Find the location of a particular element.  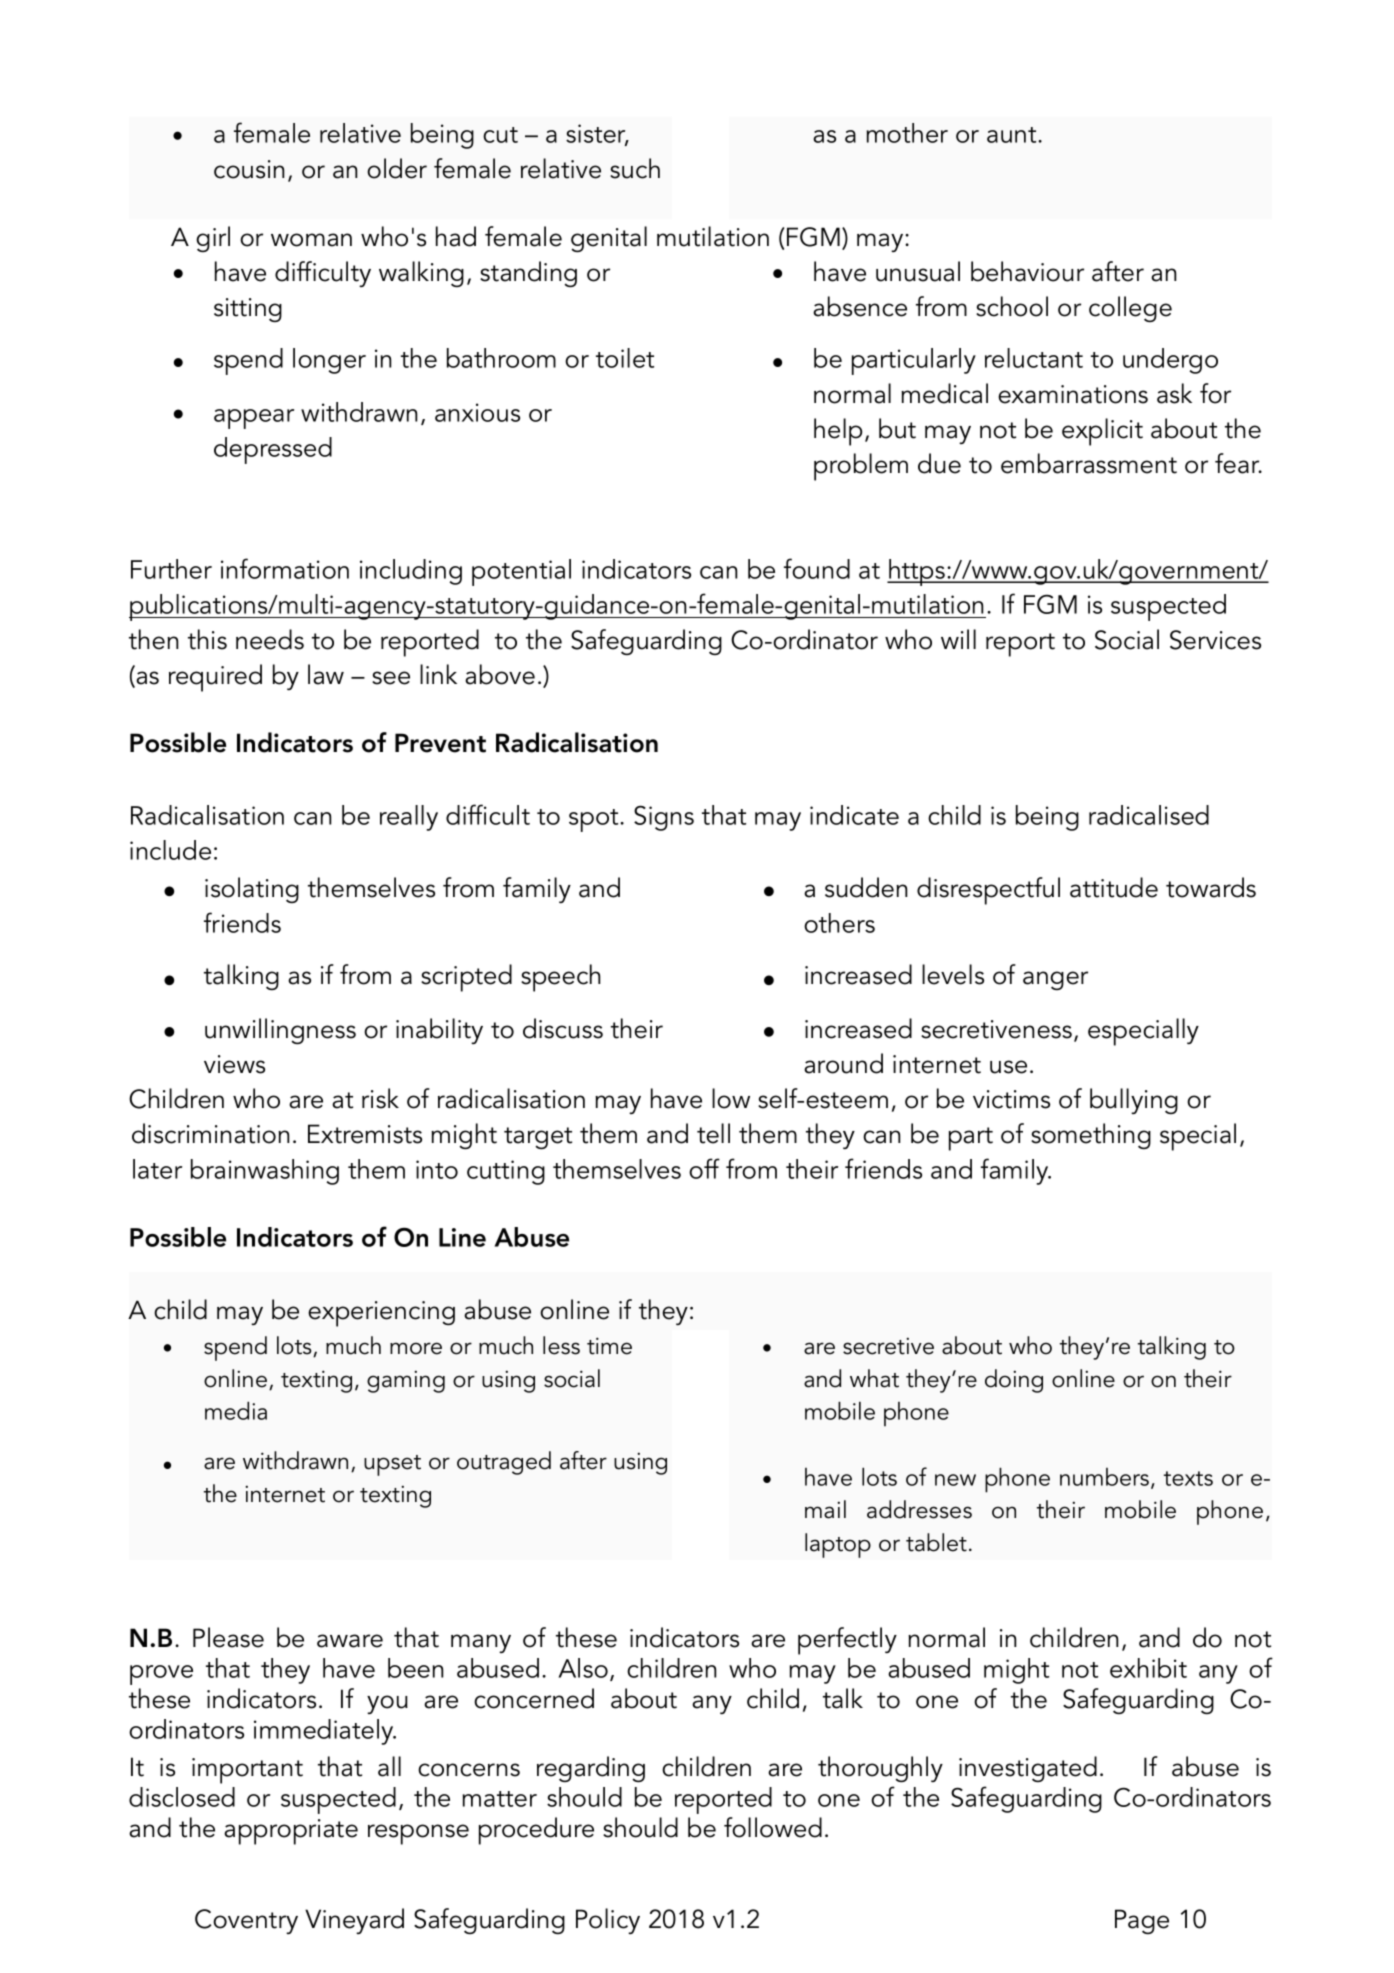

aunt is located at coordinates (1013, 135).
